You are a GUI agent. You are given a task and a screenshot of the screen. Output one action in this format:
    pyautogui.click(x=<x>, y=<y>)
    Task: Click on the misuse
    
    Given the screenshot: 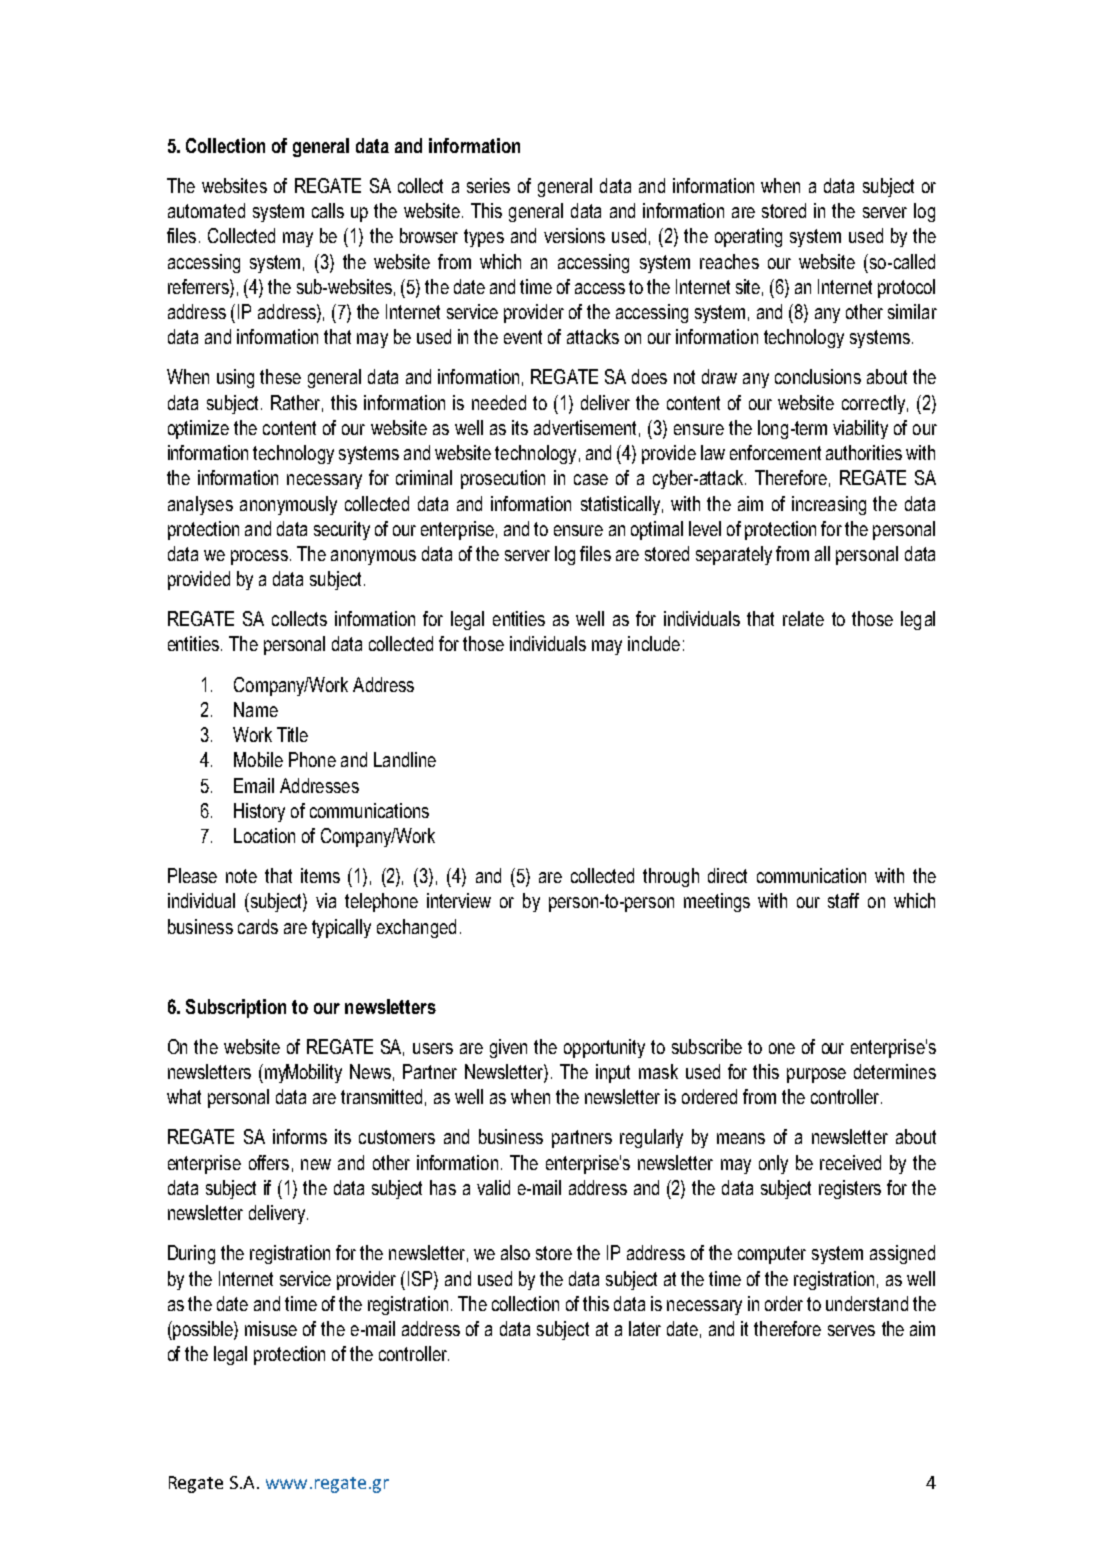 What is the action you would take?
    pyautogui.click(x=271, y=1328)
